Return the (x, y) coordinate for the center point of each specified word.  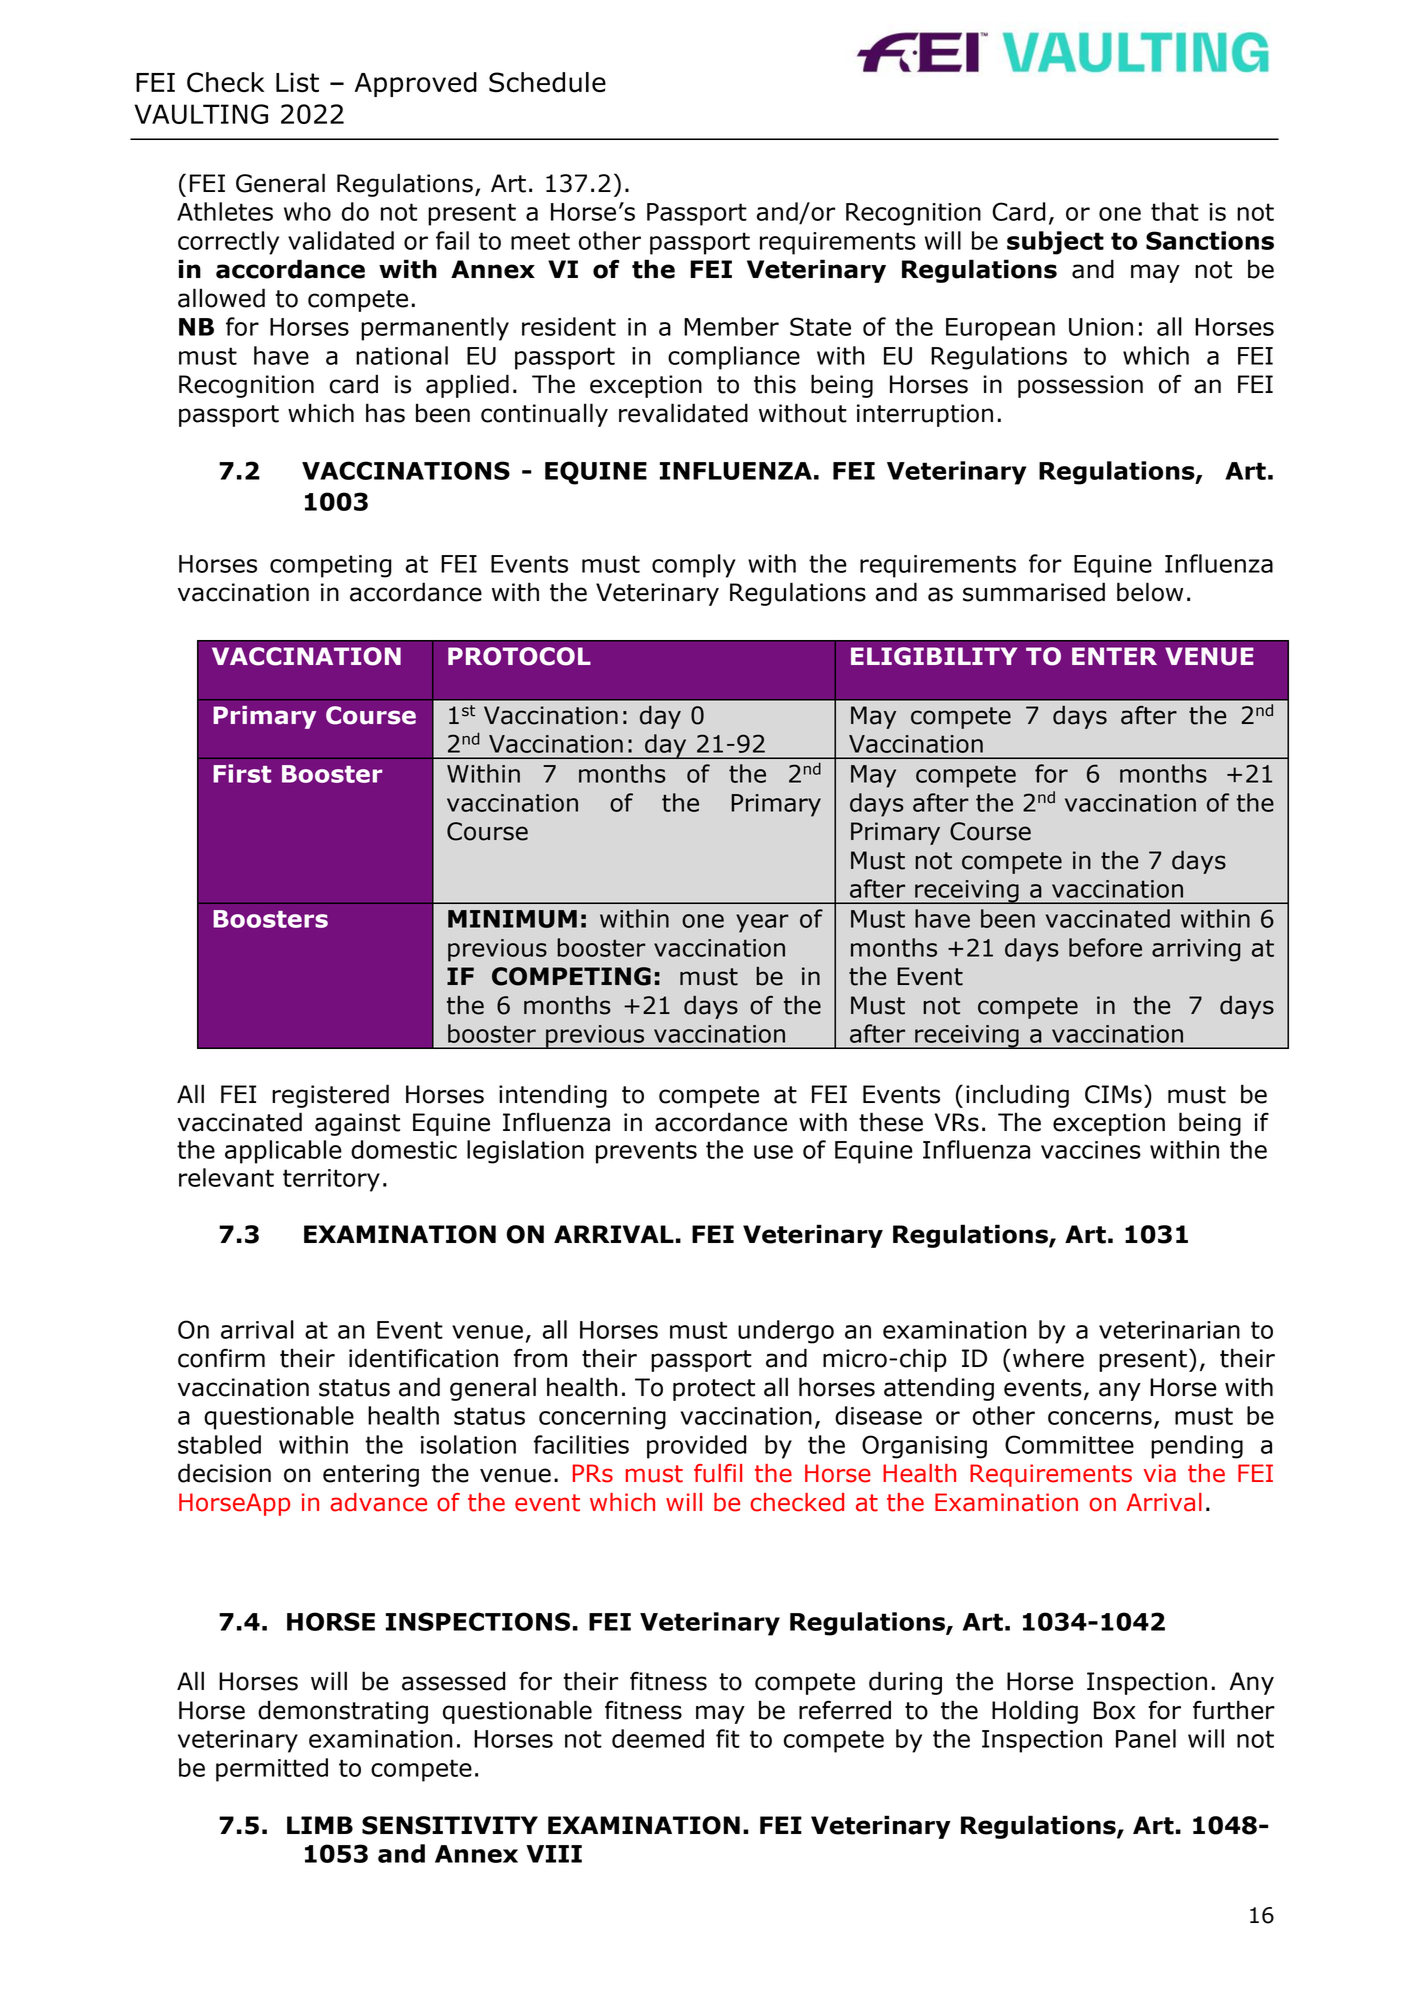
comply (694, 566)
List (297, 82)
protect (714, 1390)
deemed (658, 1738)
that (1175, 211)
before (1105, 947)
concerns (1100, 1418)
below (1150, 592)
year (762, 923)
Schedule (547, 82)
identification (423, 1358)
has (385, 413)
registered (330, 1096)
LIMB (320, 1825)
